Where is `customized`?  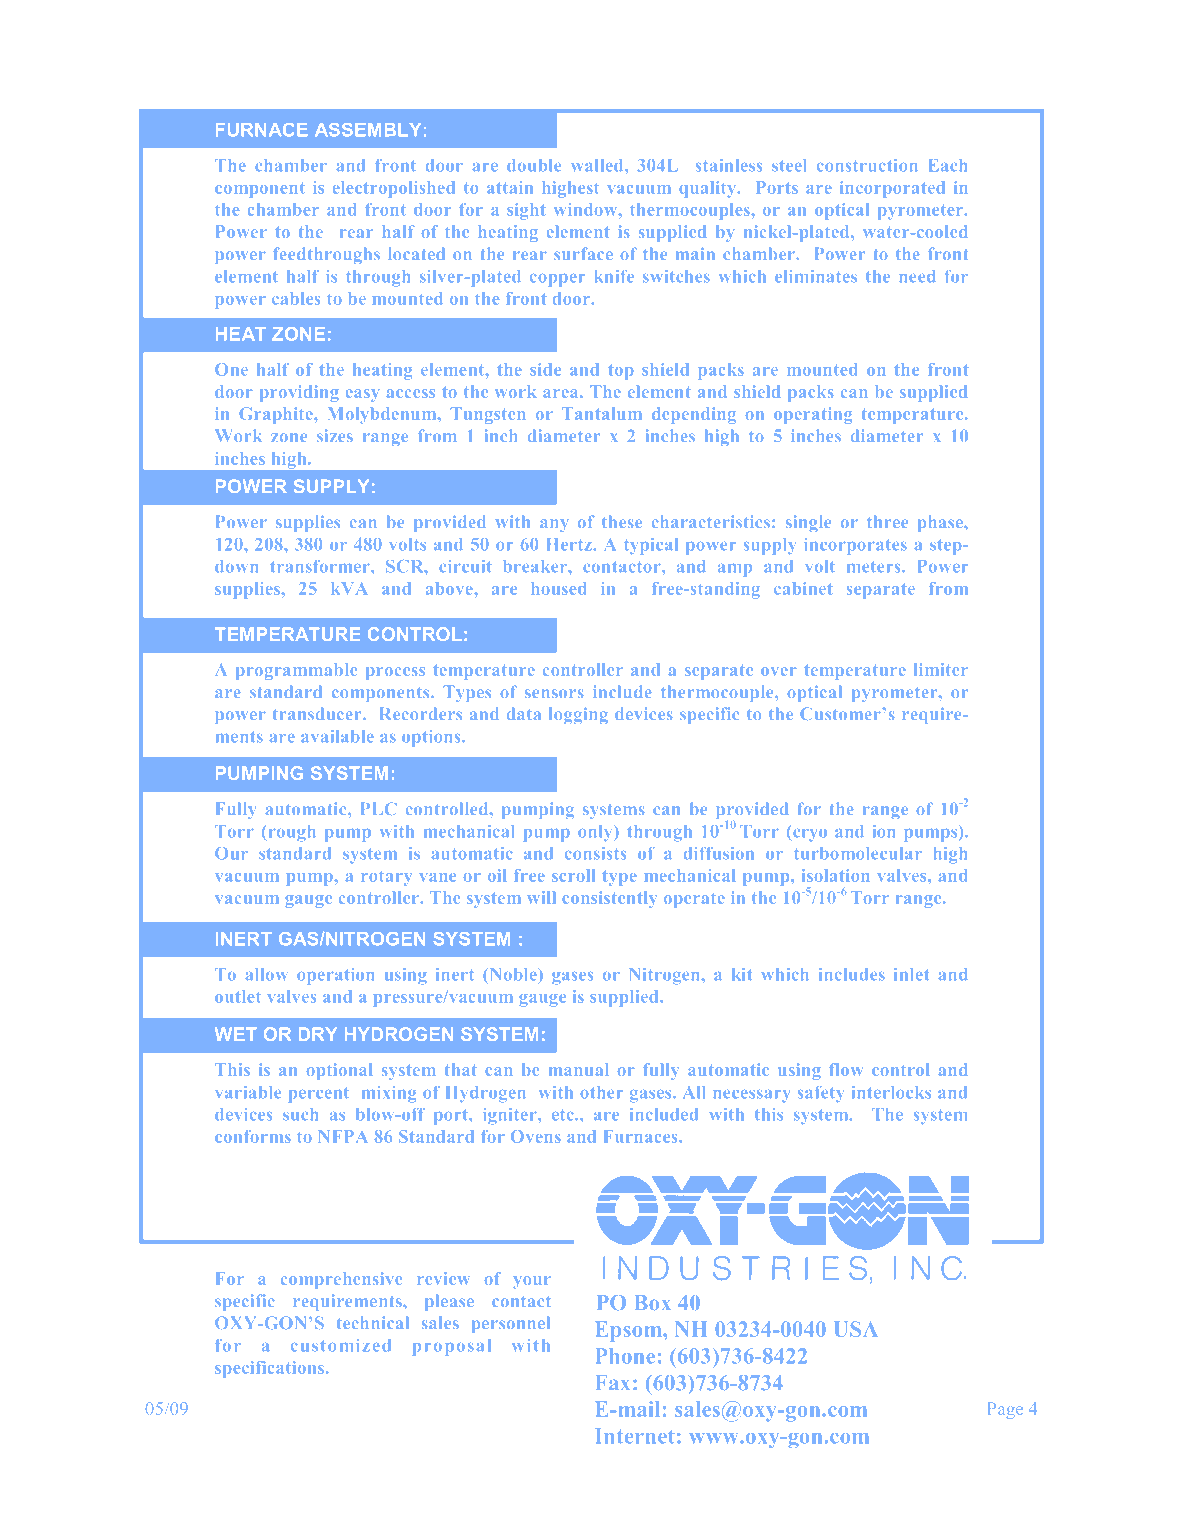 customized is located at coordinates (341, 1345).
